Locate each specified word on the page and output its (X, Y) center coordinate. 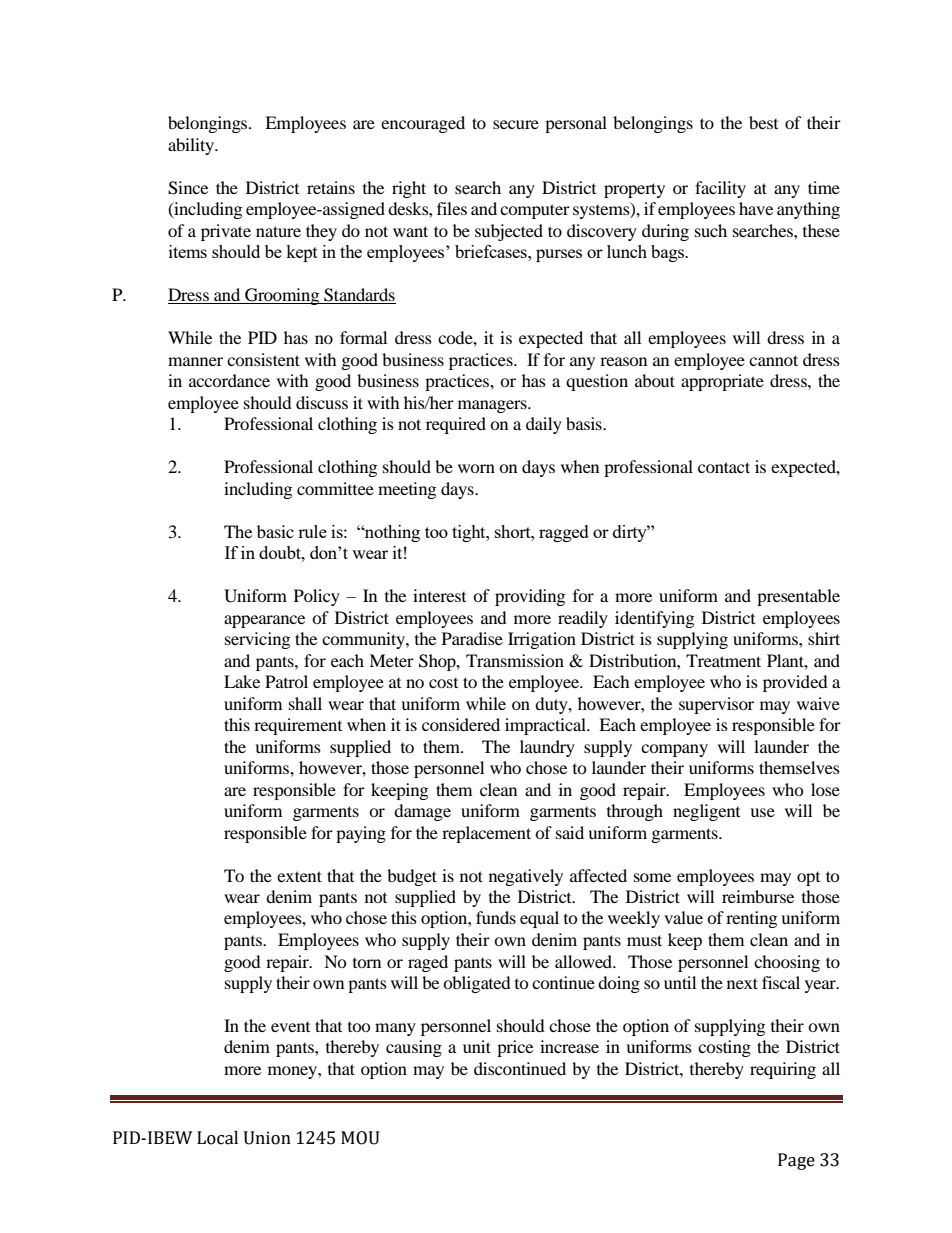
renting (751, 919)
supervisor (716, 705)
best (763, 122)
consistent (263, 359)
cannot (773, 360)
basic (275, 531)
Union (267, 1138)
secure (516, 124)
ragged (564, 533)
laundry (547, 748)
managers (493, 406)
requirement (298, 726)
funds (496, 917)
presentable (798, 597)
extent (299, 876)
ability (192, 146)
